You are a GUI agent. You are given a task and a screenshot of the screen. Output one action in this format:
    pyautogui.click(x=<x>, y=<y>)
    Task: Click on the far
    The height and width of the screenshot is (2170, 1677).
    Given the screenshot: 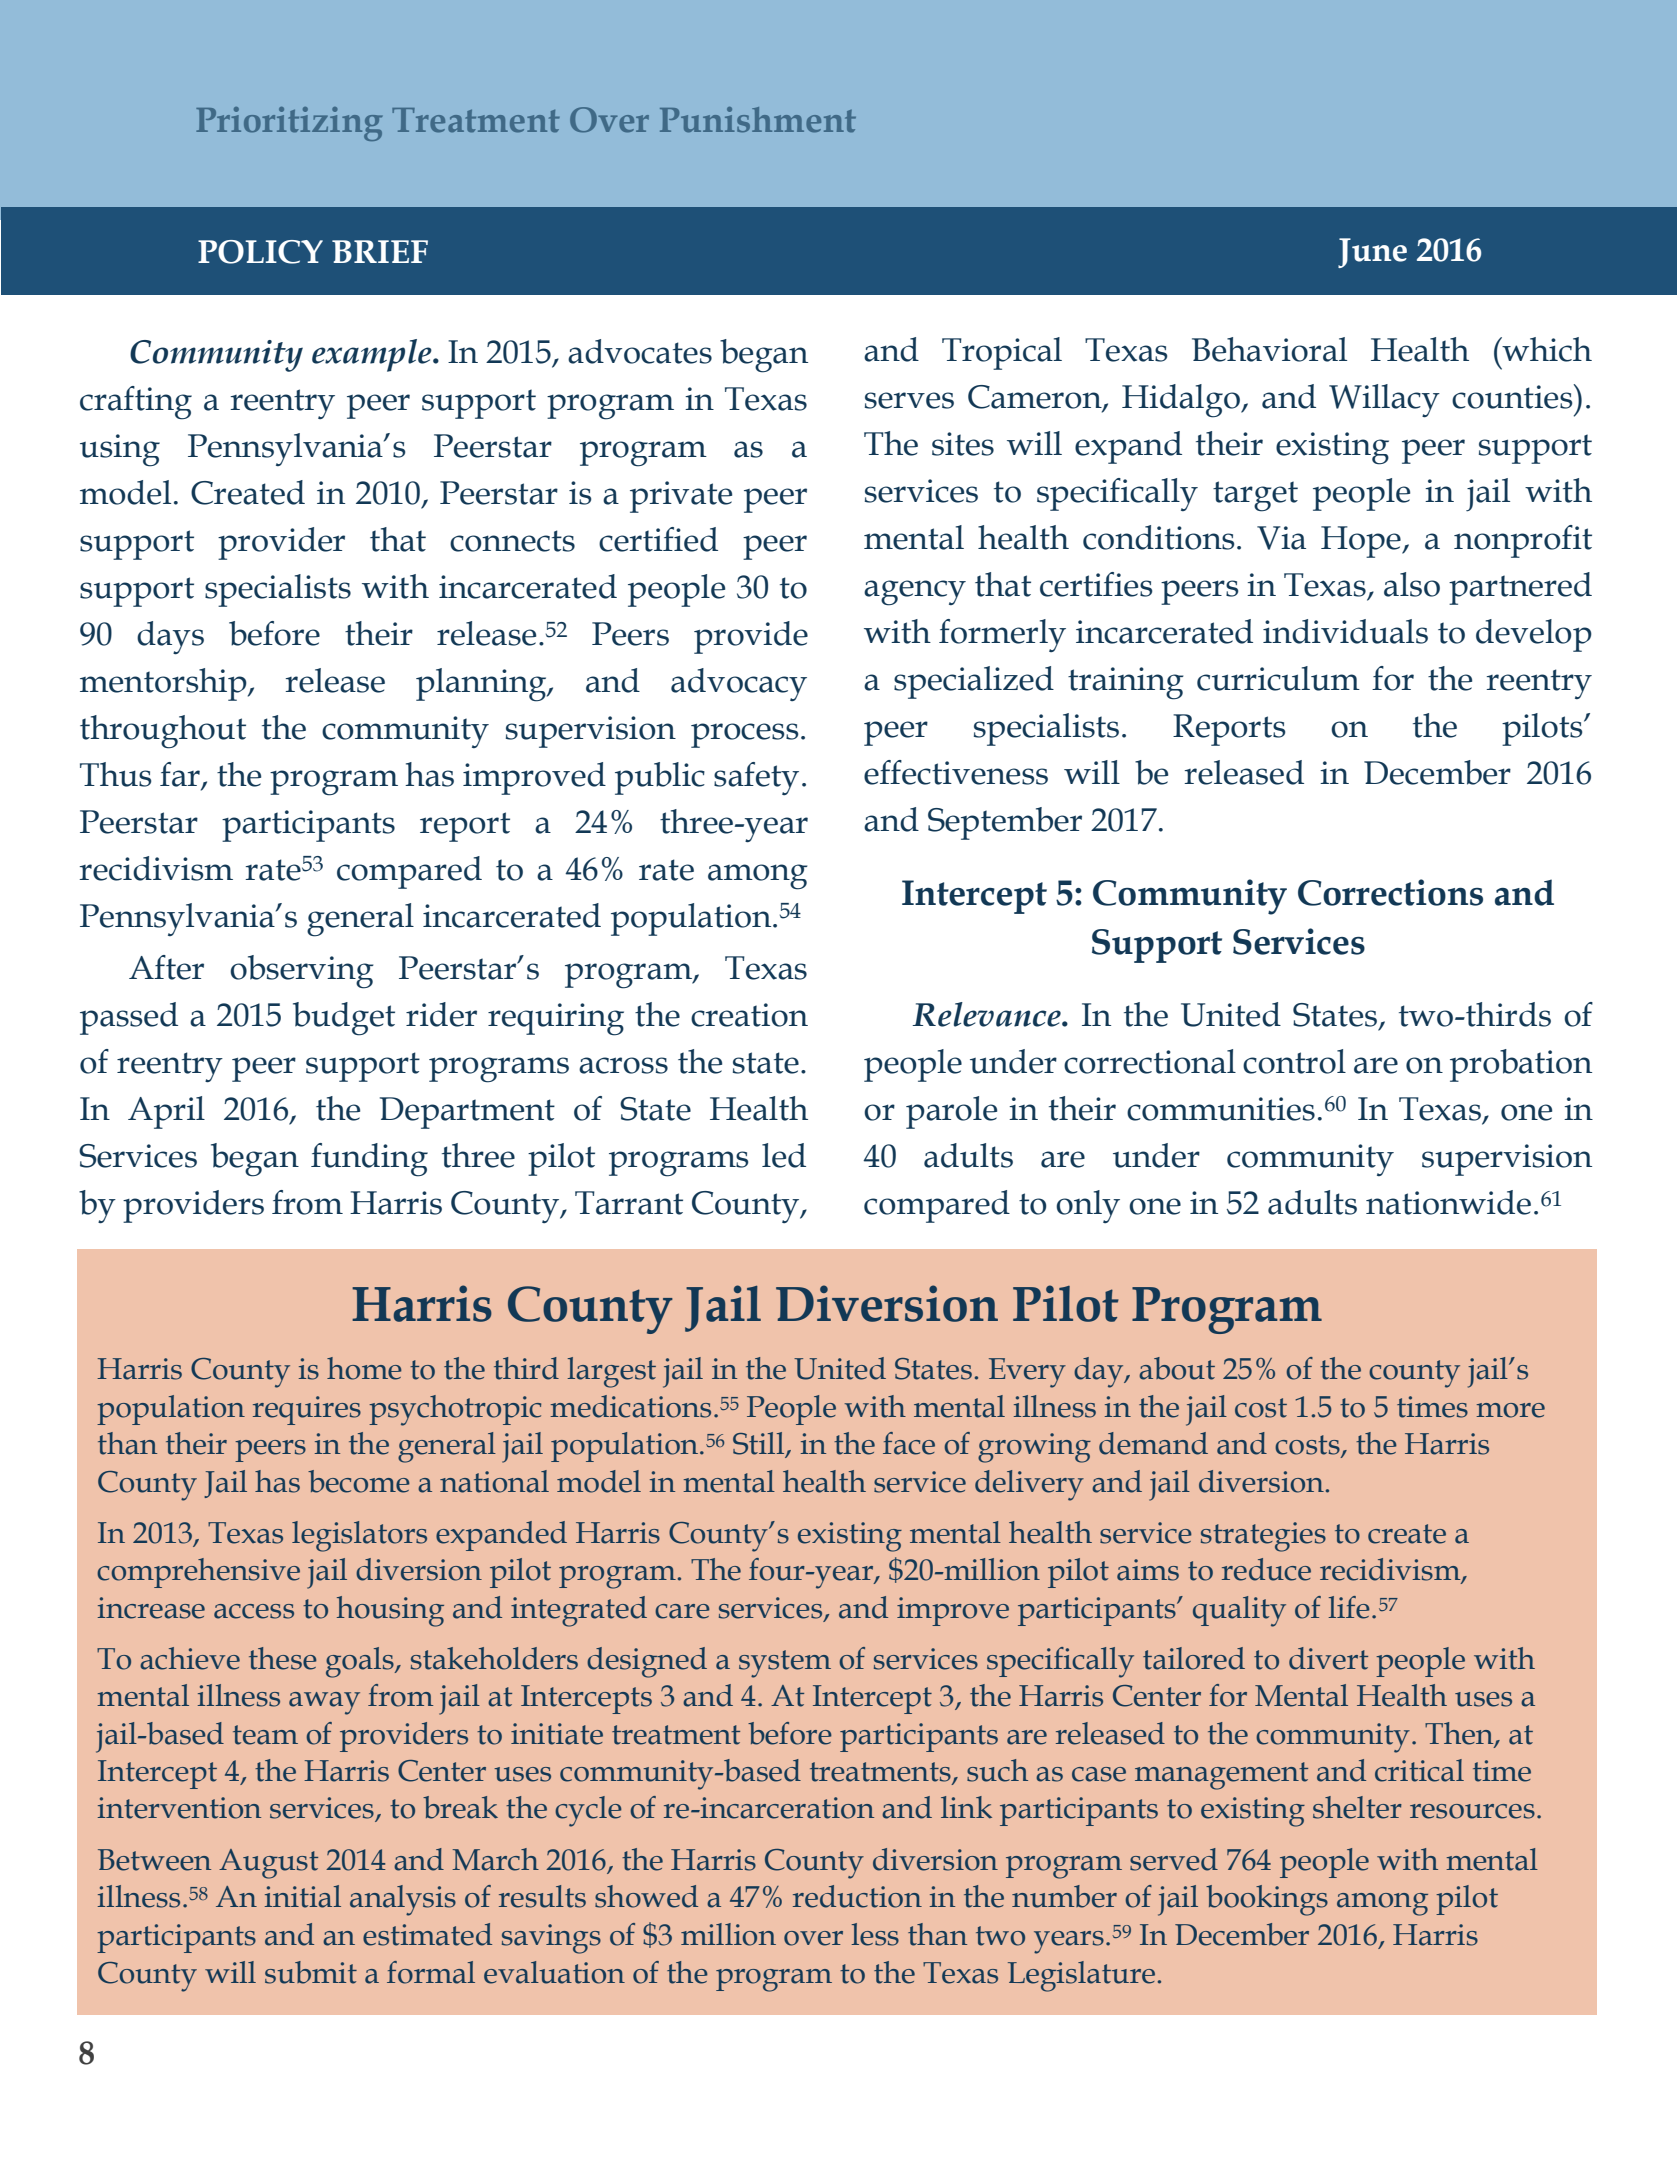 What is the action you would take?
    pyautogui.click(x=181, y=775)
